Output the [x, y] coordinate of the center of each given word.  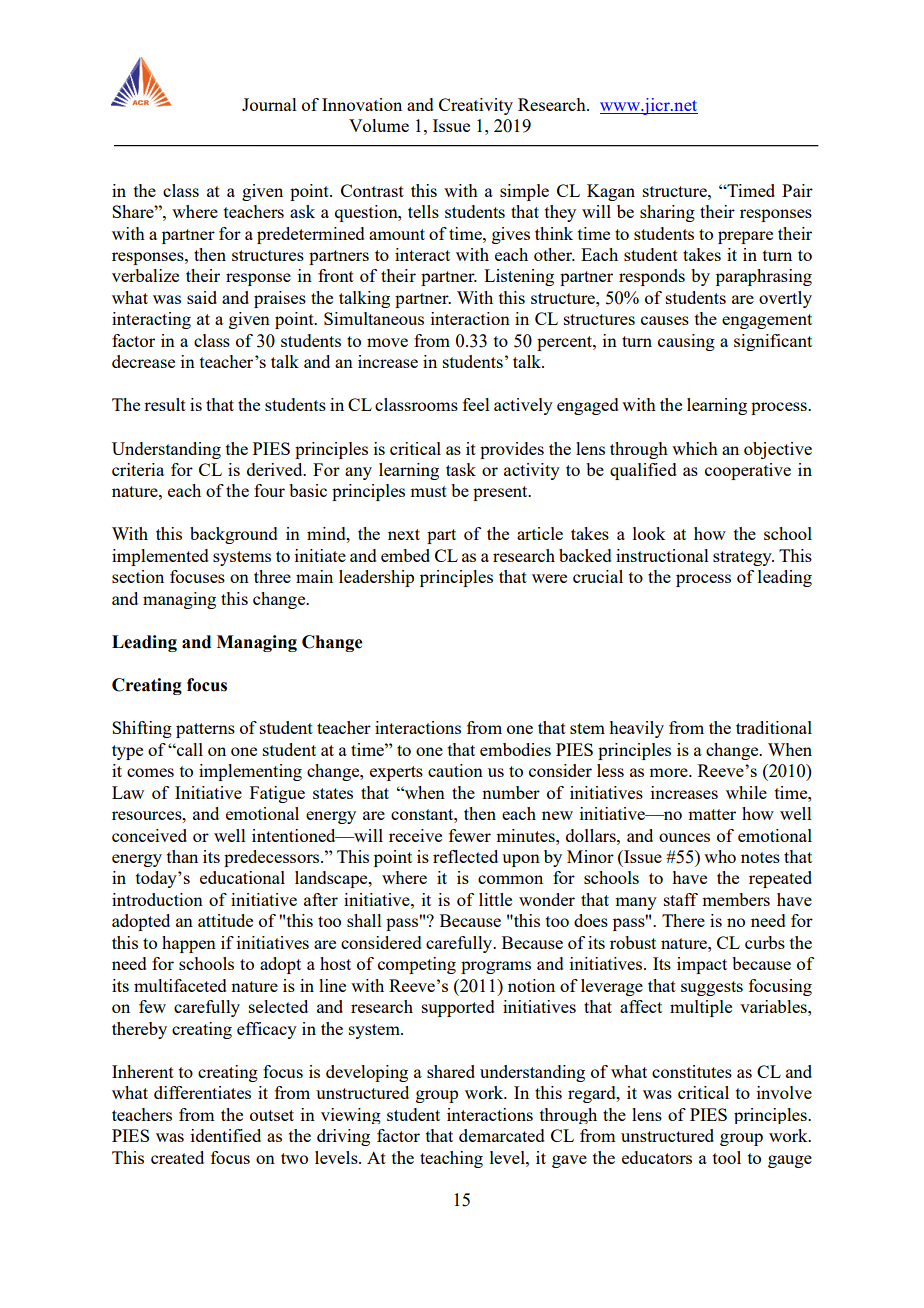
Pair [797, 190]
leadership [376, 578]
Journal [269, 104]
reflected [465, 856]
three [272, 576]
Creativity [476, 106]
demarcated [502, 1135]
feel [476, 404]
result [165, 404]
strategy [743, 558]
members [736, 899]
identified [226, 1135]
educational [242, 877]
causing [686, 342]
